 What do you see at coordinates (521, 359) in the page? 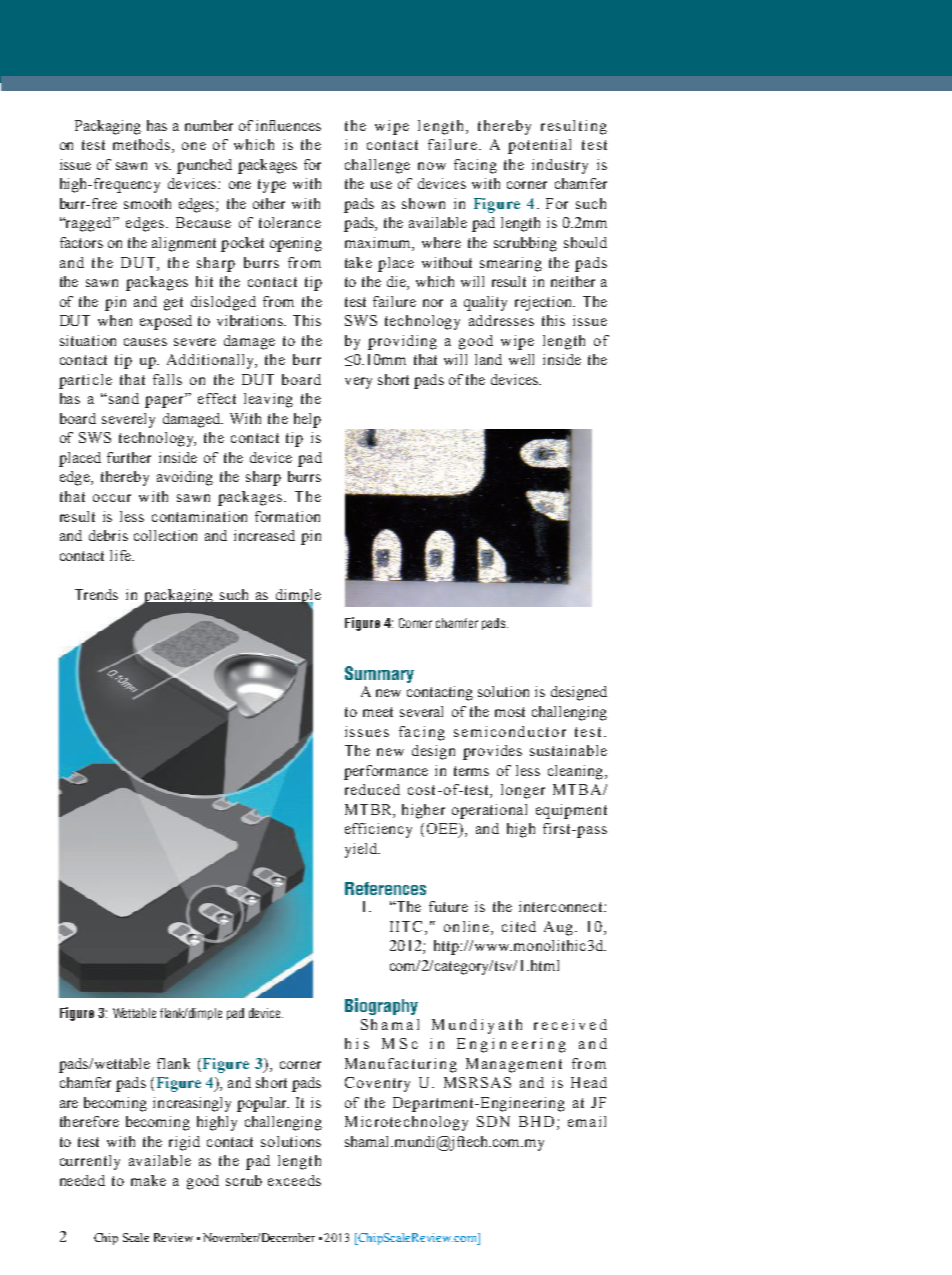
I see `well` at bounding box center [521, 359].
